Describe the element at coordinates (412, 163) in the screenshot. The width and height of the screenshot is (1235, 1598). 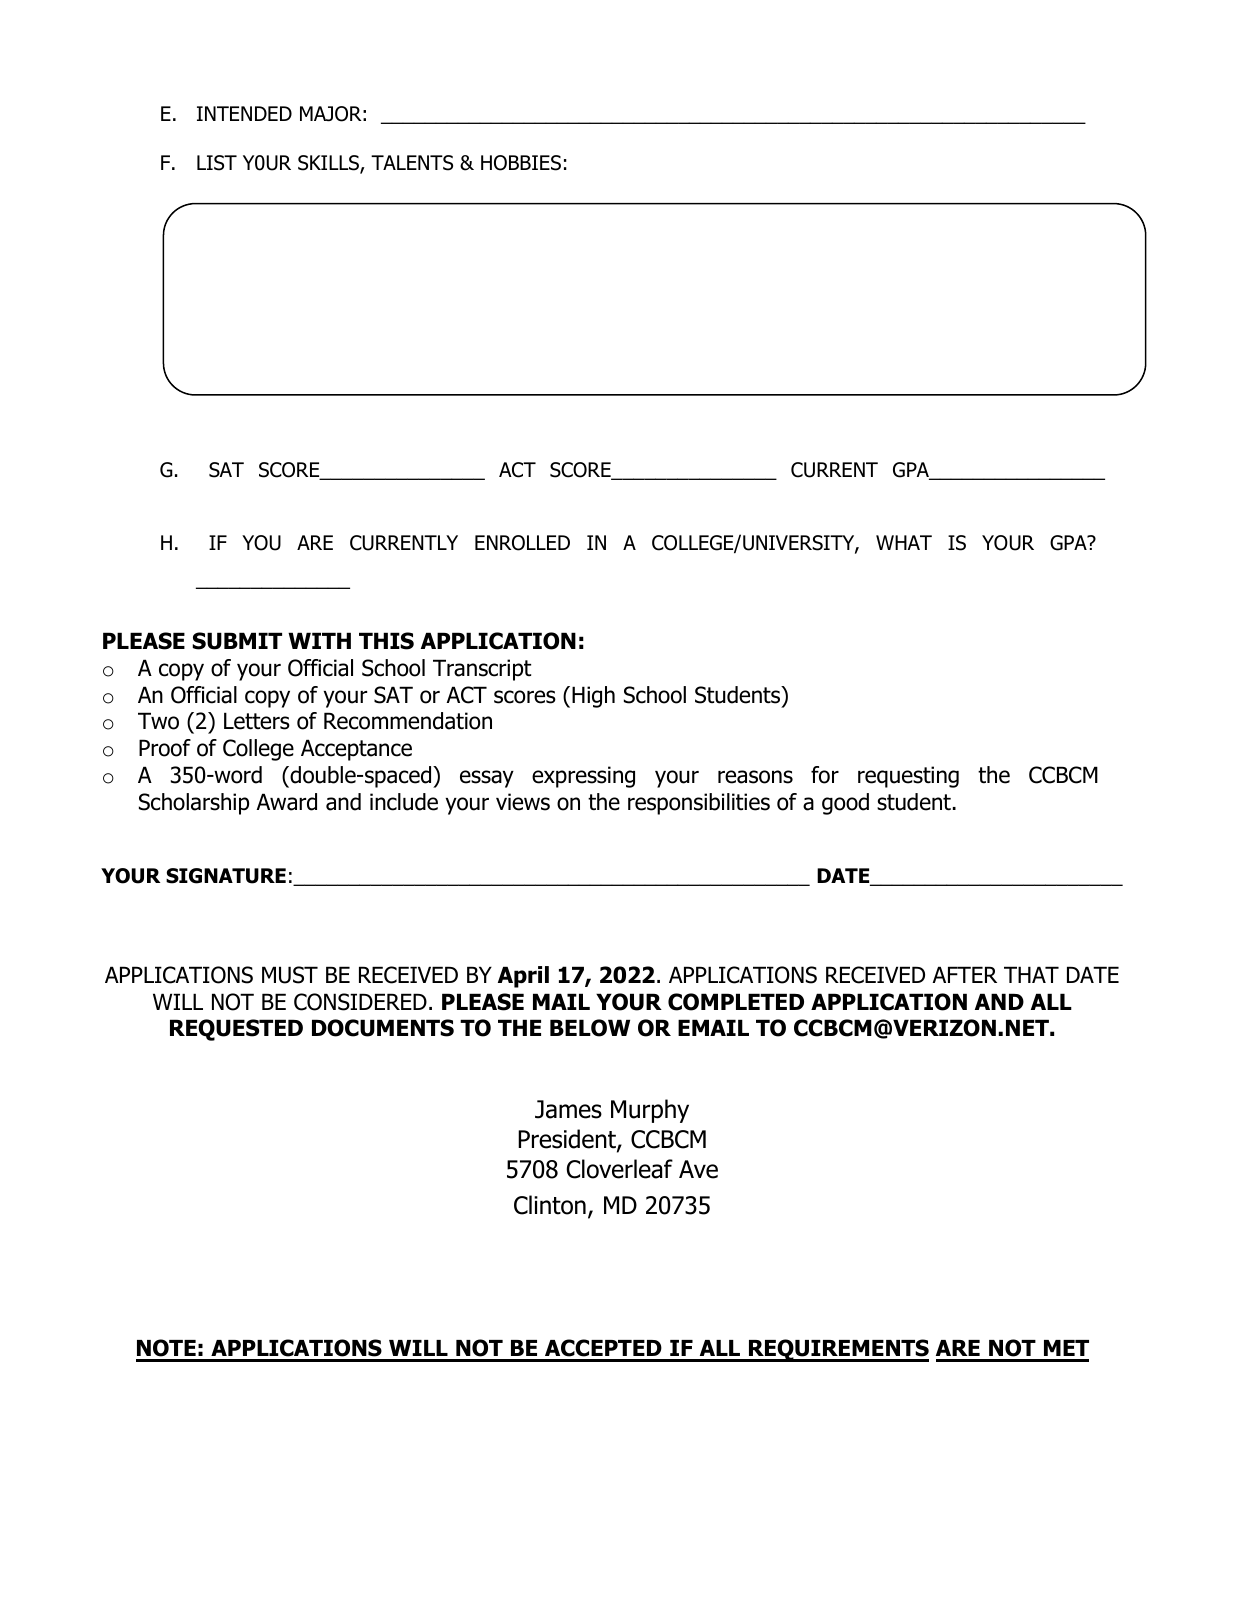
I see `TALENTS` at that location.
